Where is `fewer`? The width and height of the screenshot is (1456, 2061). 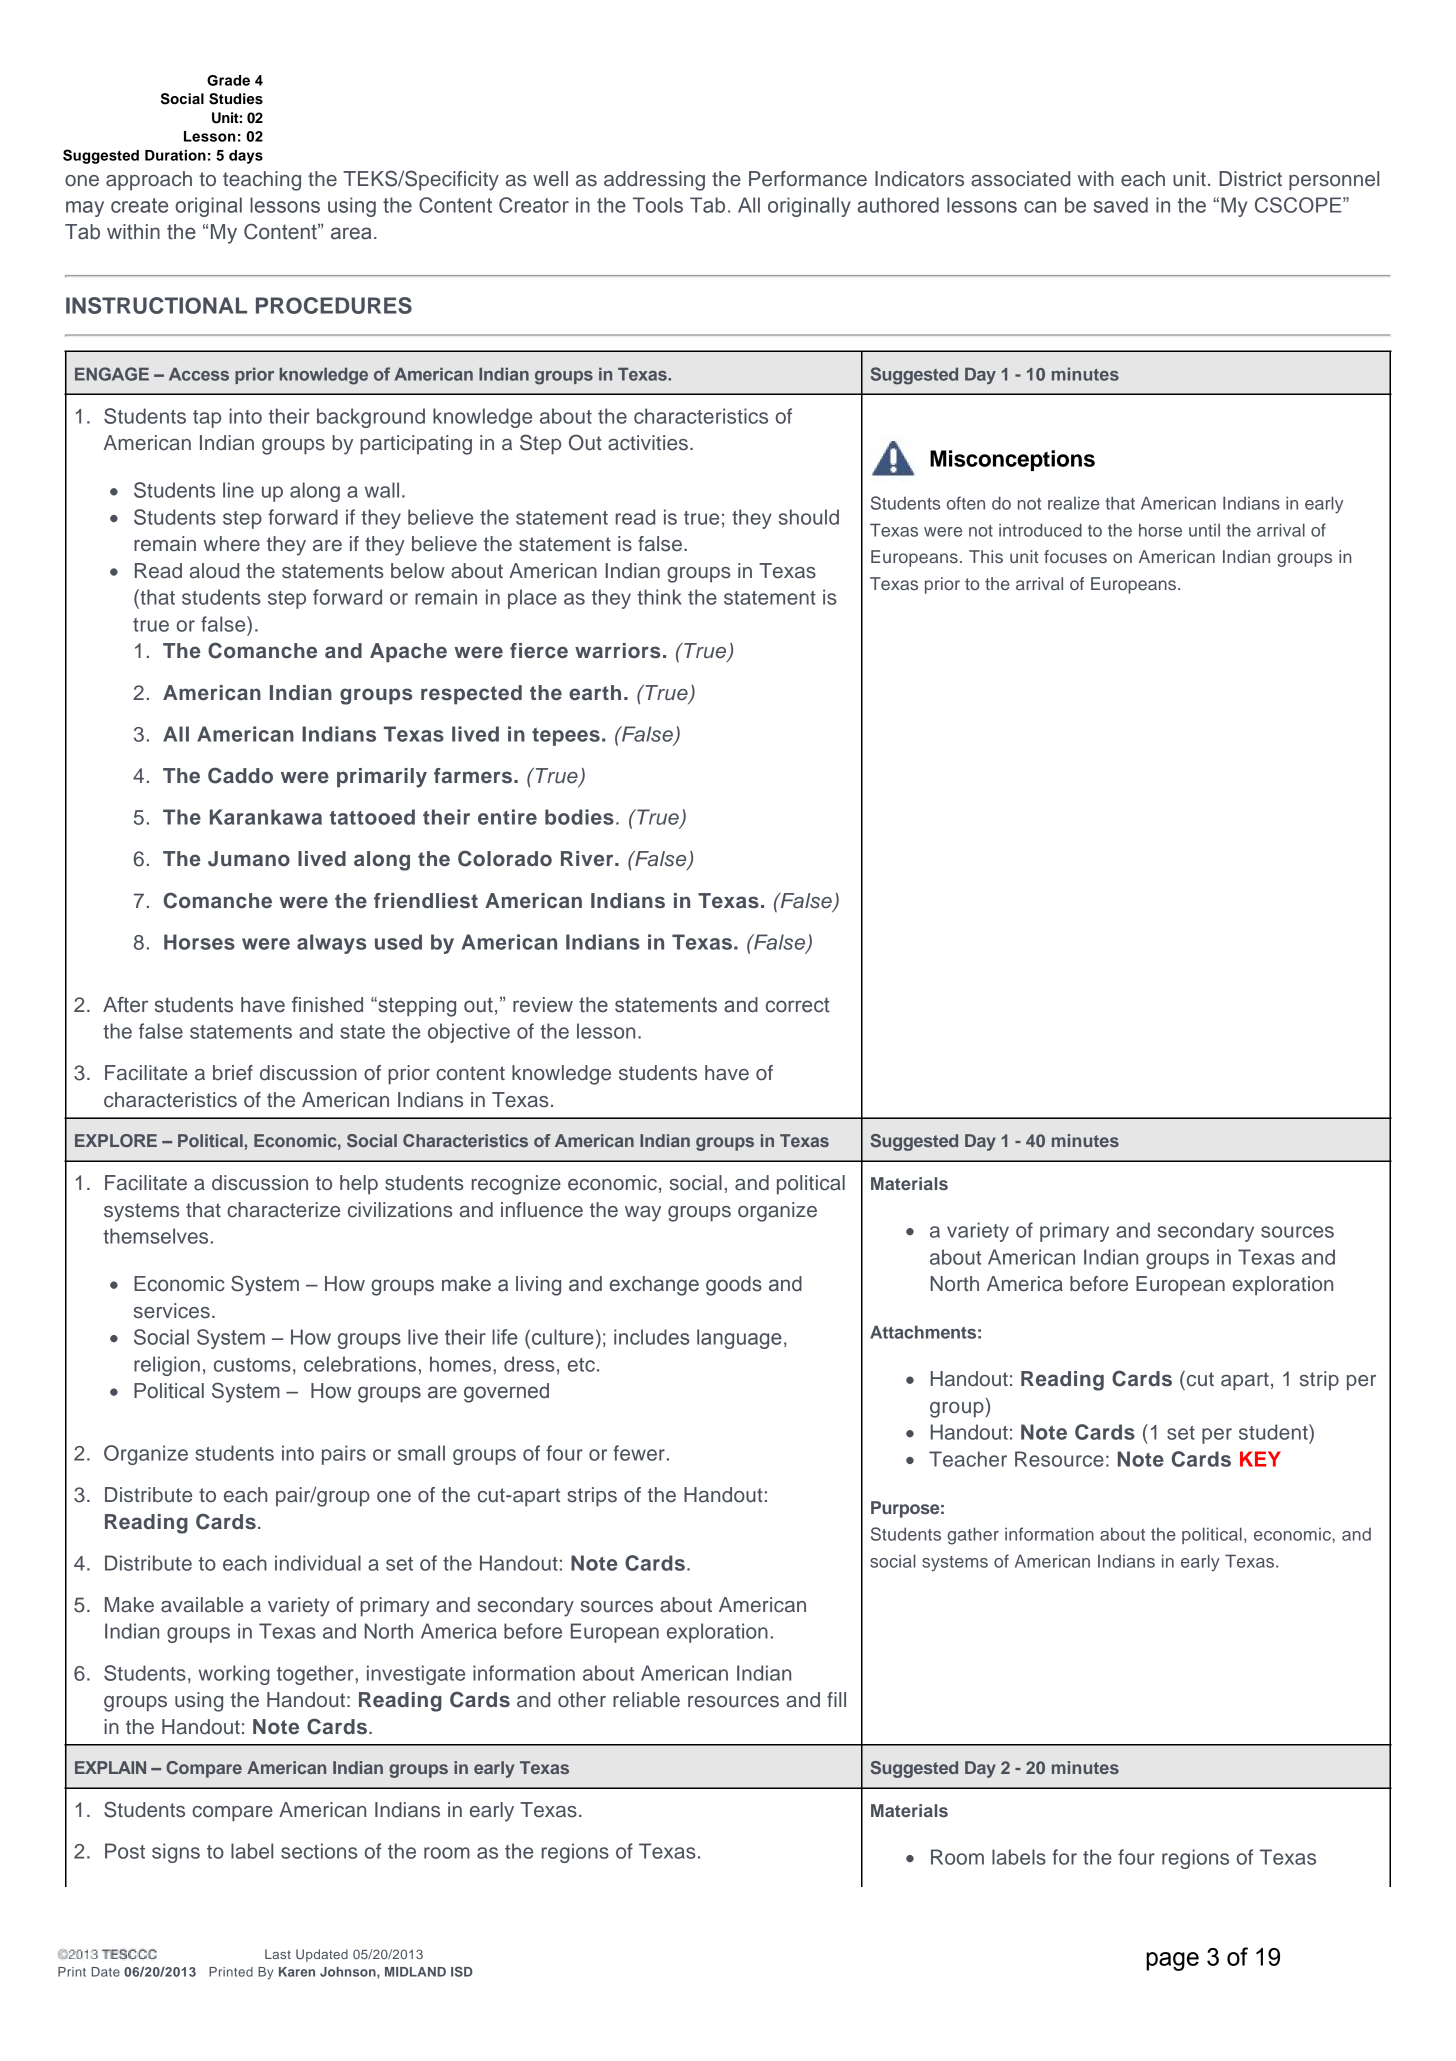
fewer is located at coordinates (639, 1453).
